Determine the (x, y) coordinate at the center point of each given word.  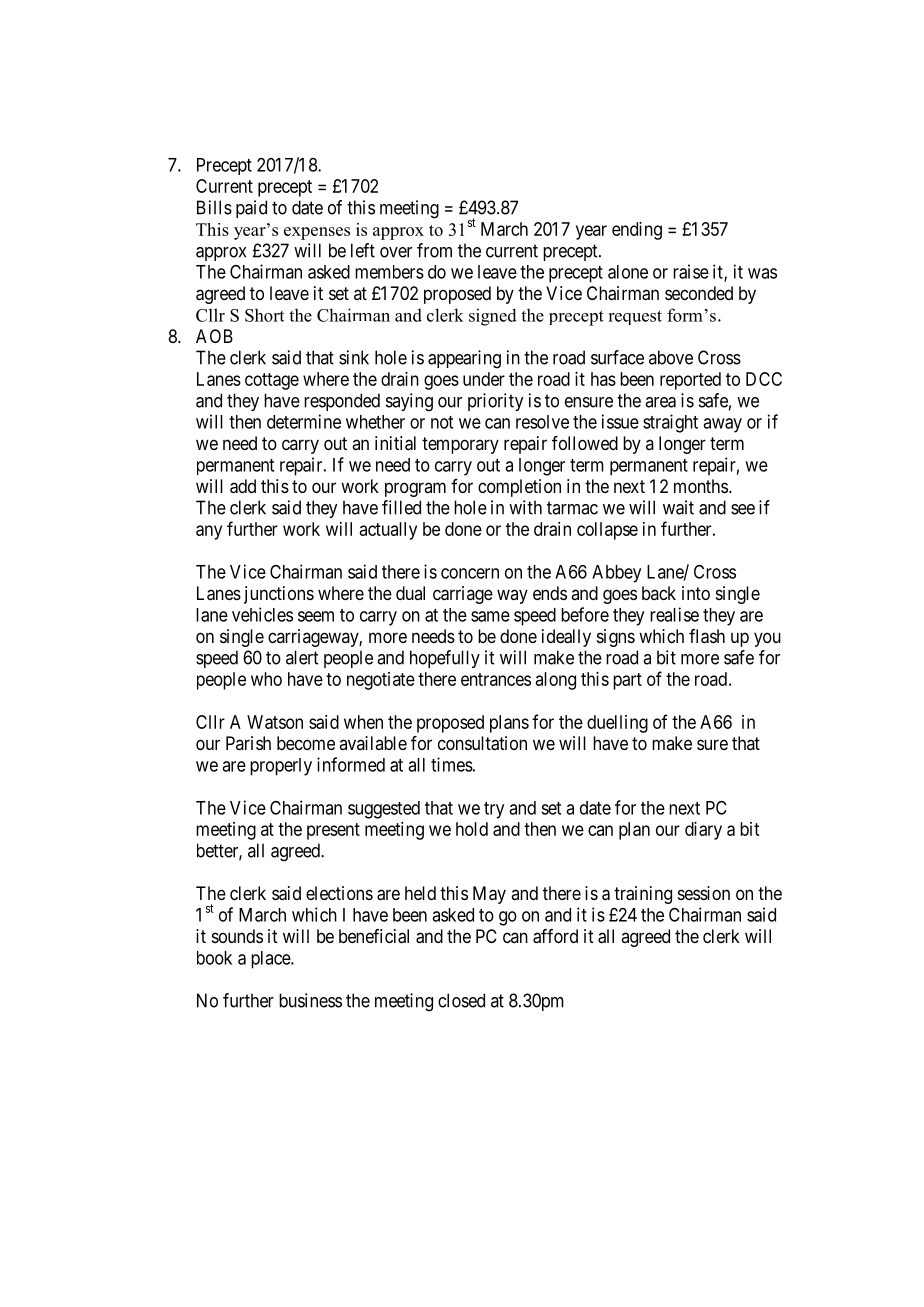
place (271, 960)
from (434, 250)
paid (251, 209)
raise (691, 271)
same (490, 616)
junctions (279, 595)
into (696, 593)
